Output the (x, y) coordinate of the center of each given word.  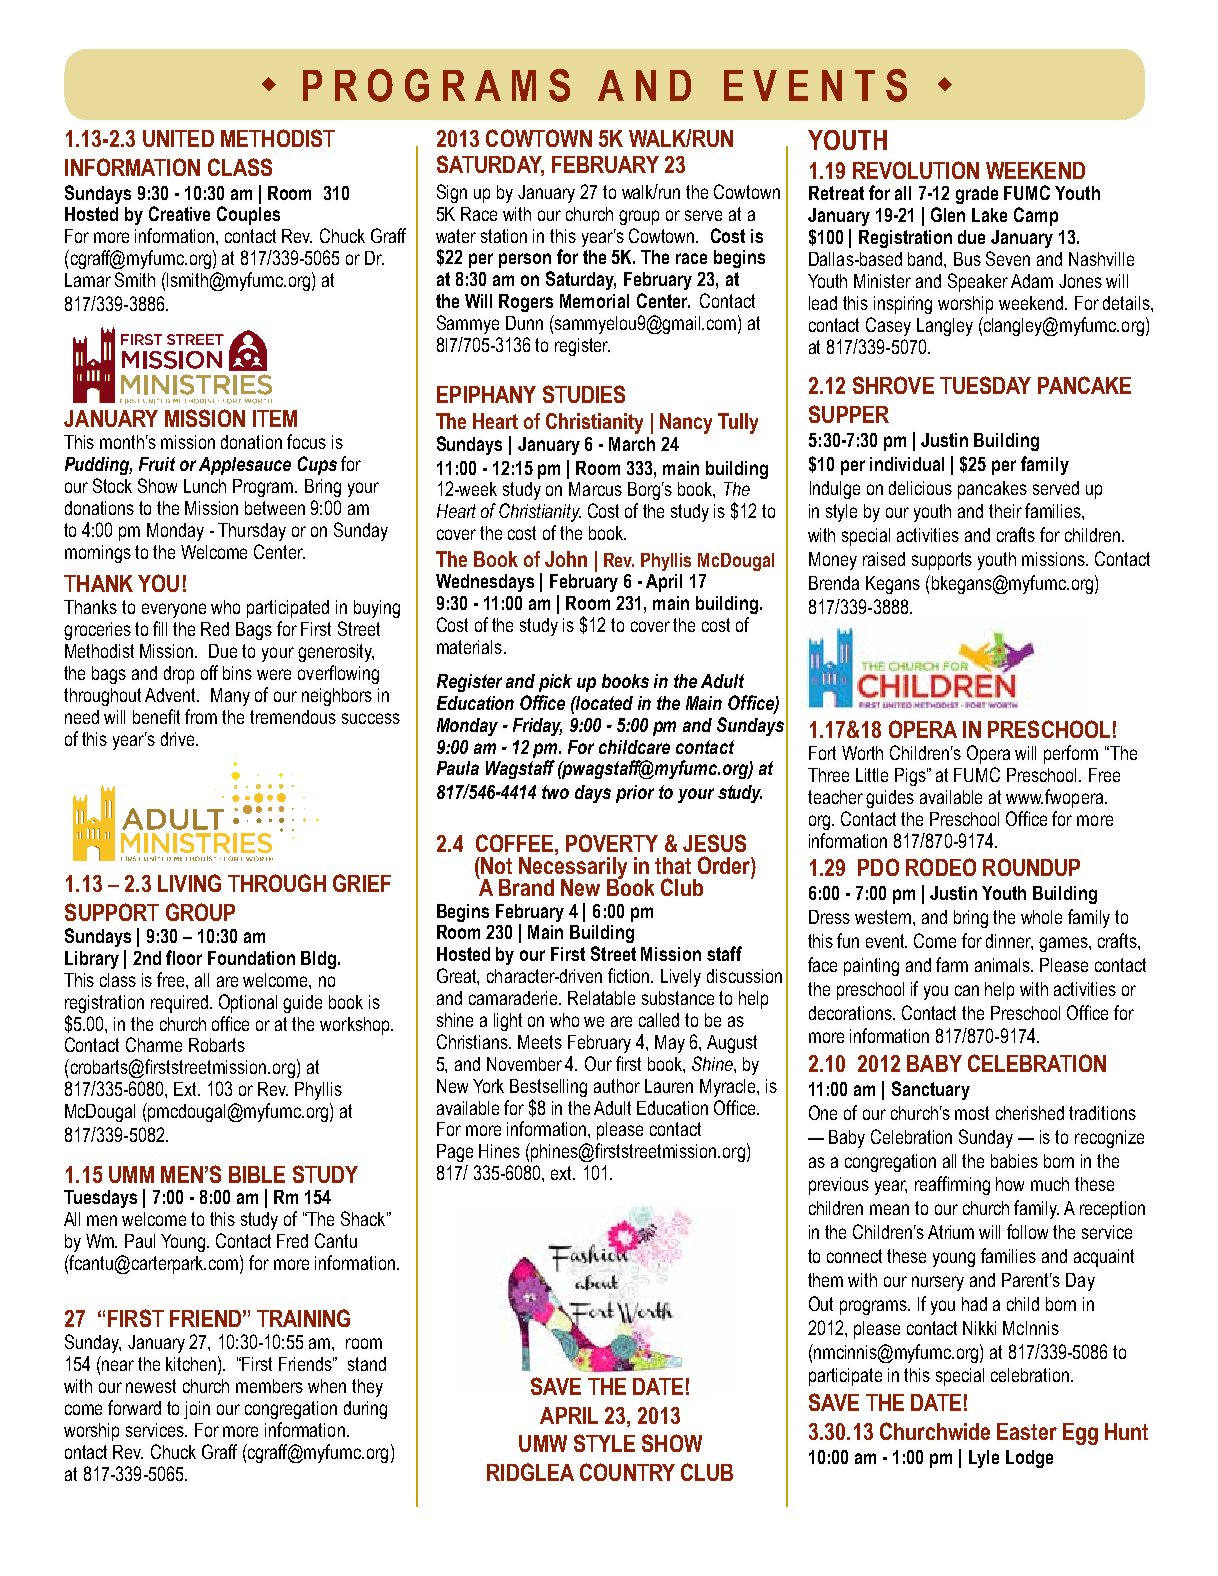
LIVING (189, 883)
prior (635, 794)
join (197, 1410)
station (504, 236)
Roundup (1031, 867)
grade (977, 195)
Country (627, 1472)
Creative (179, 213)
